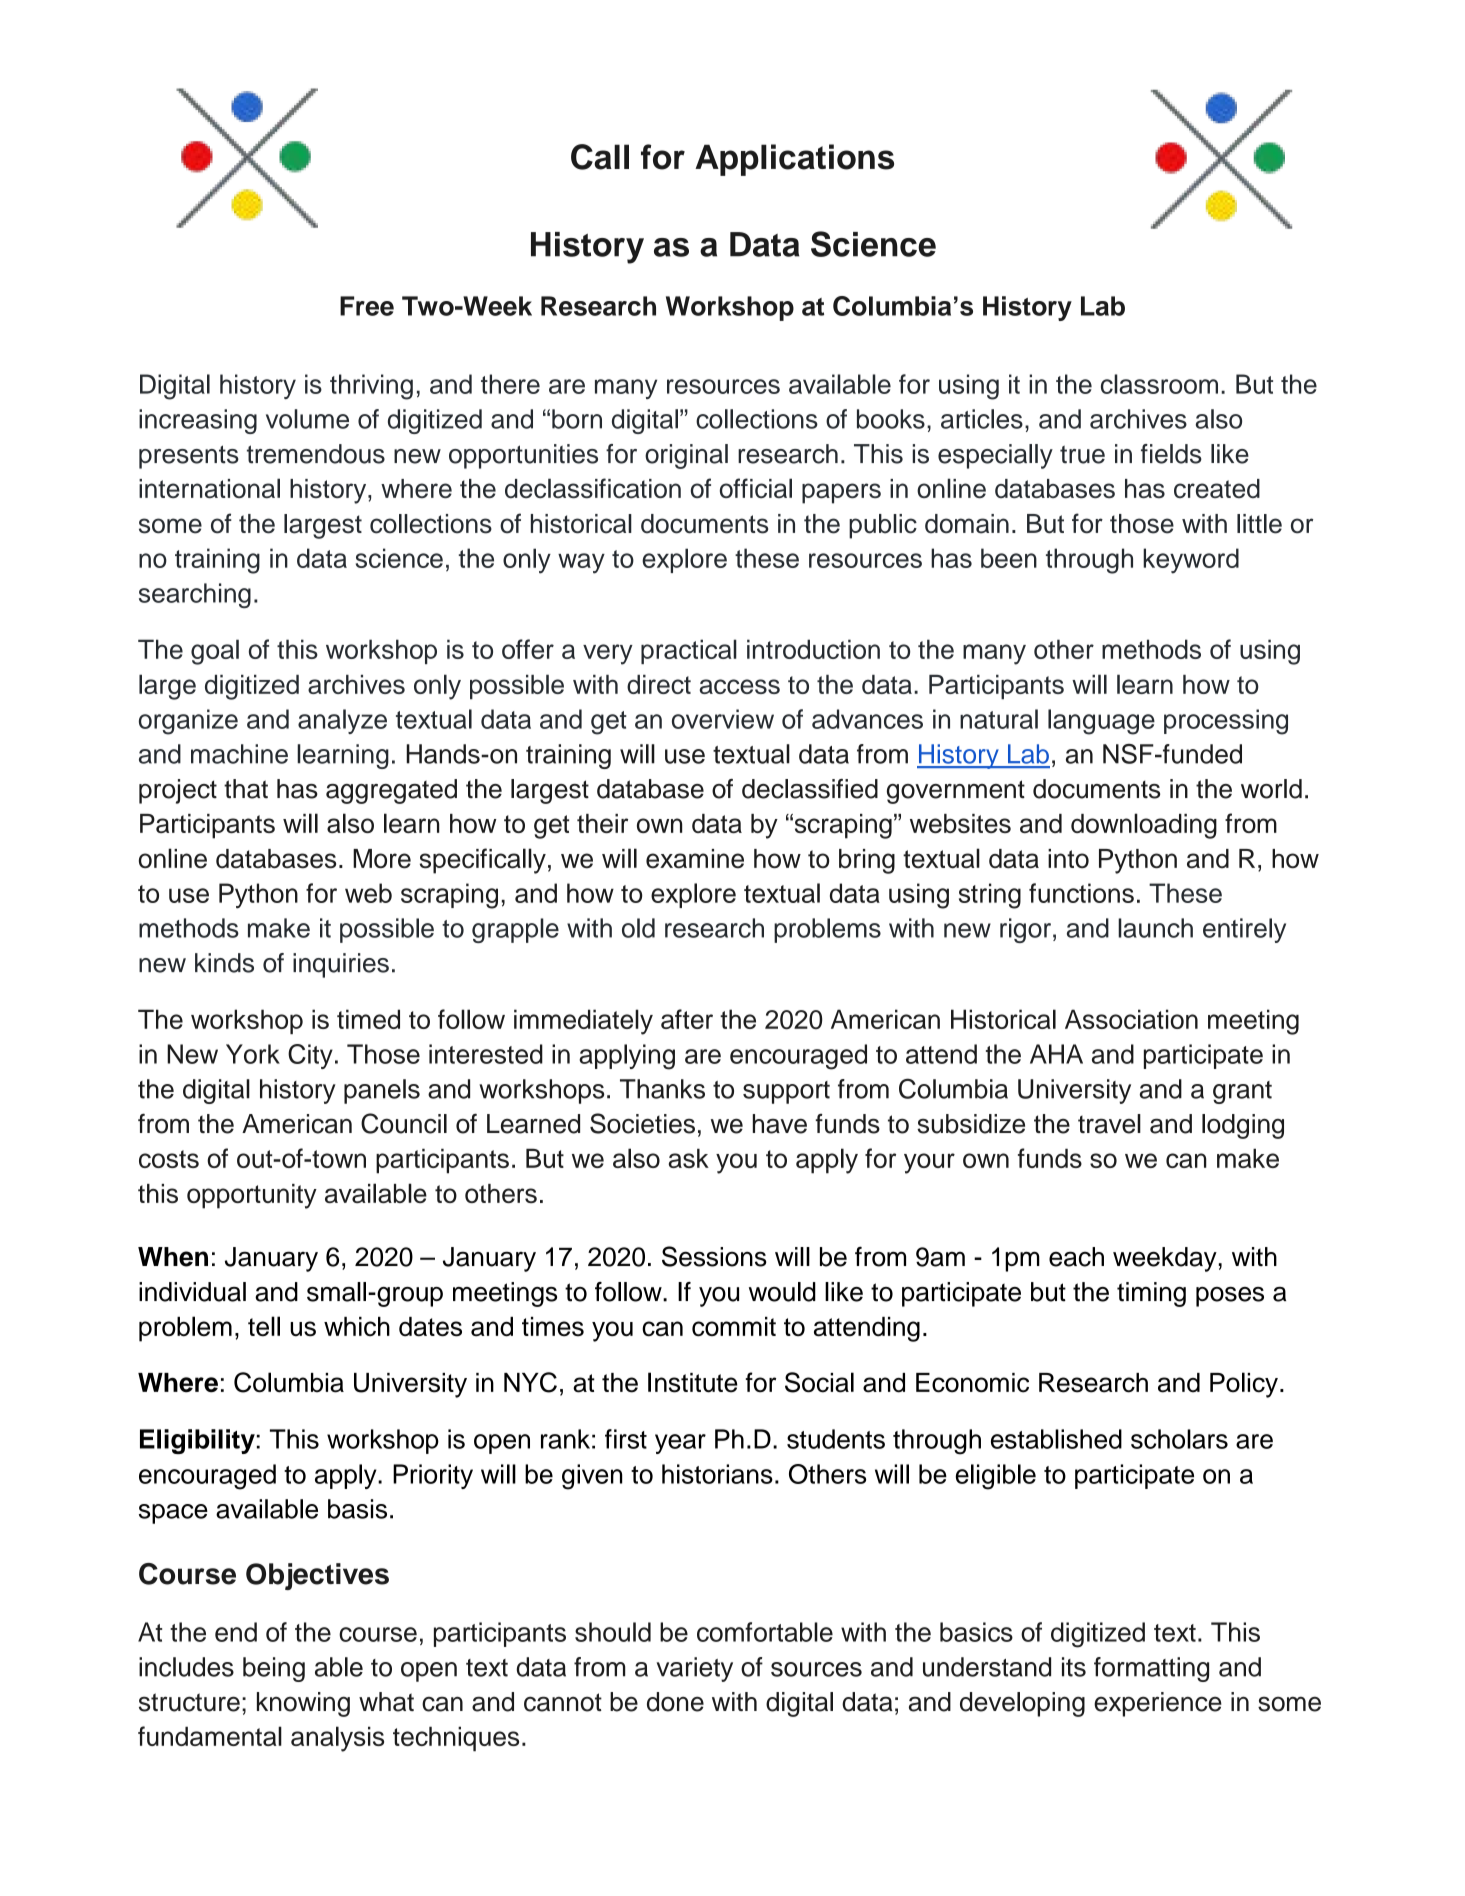  What do you see at coordinates (694, 1669) in the screenshot?
I see `variety` at bounding box center [694, 1669].
